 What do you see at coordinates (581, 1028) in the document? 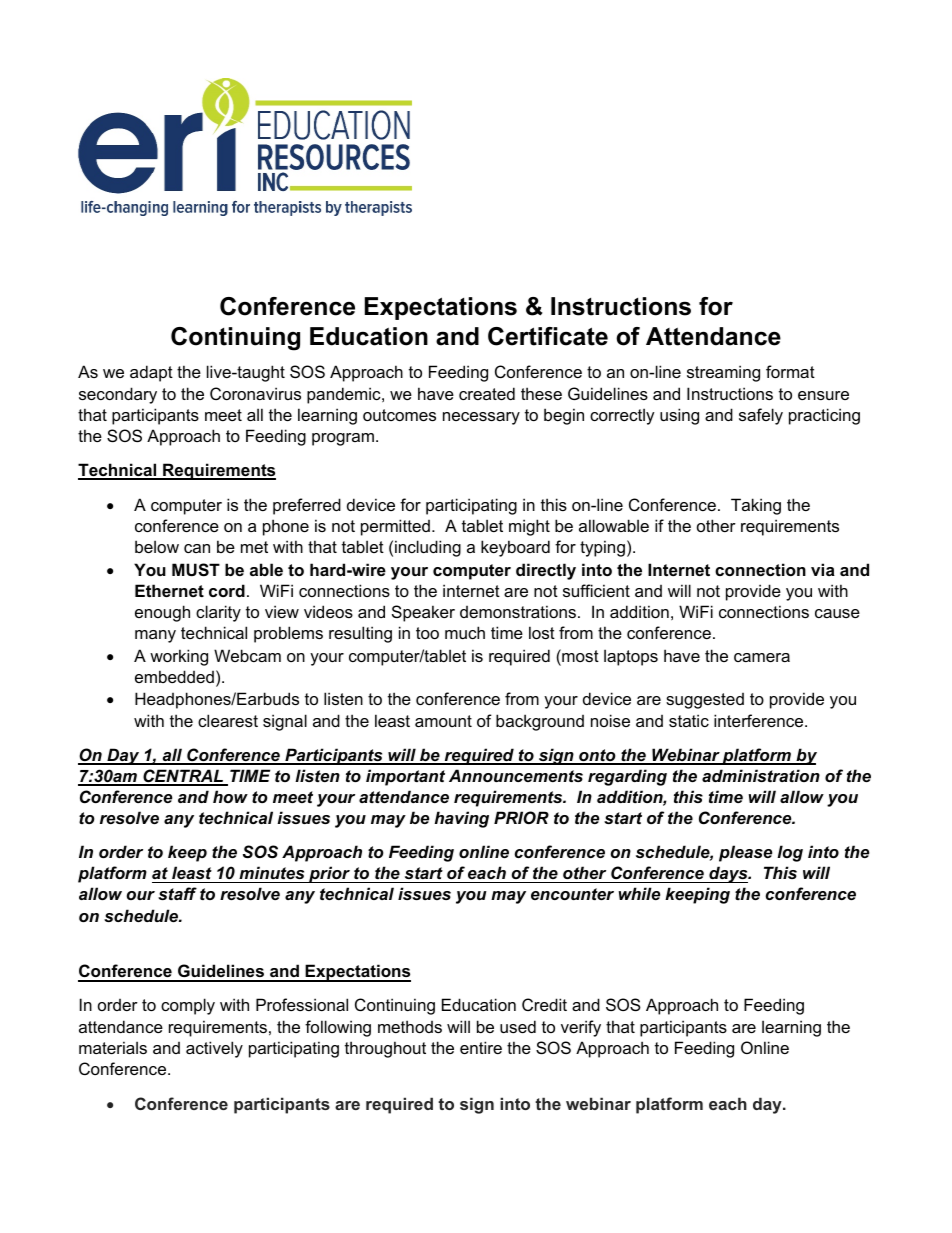
I see `verify` at bounding box center [581, 1028].
